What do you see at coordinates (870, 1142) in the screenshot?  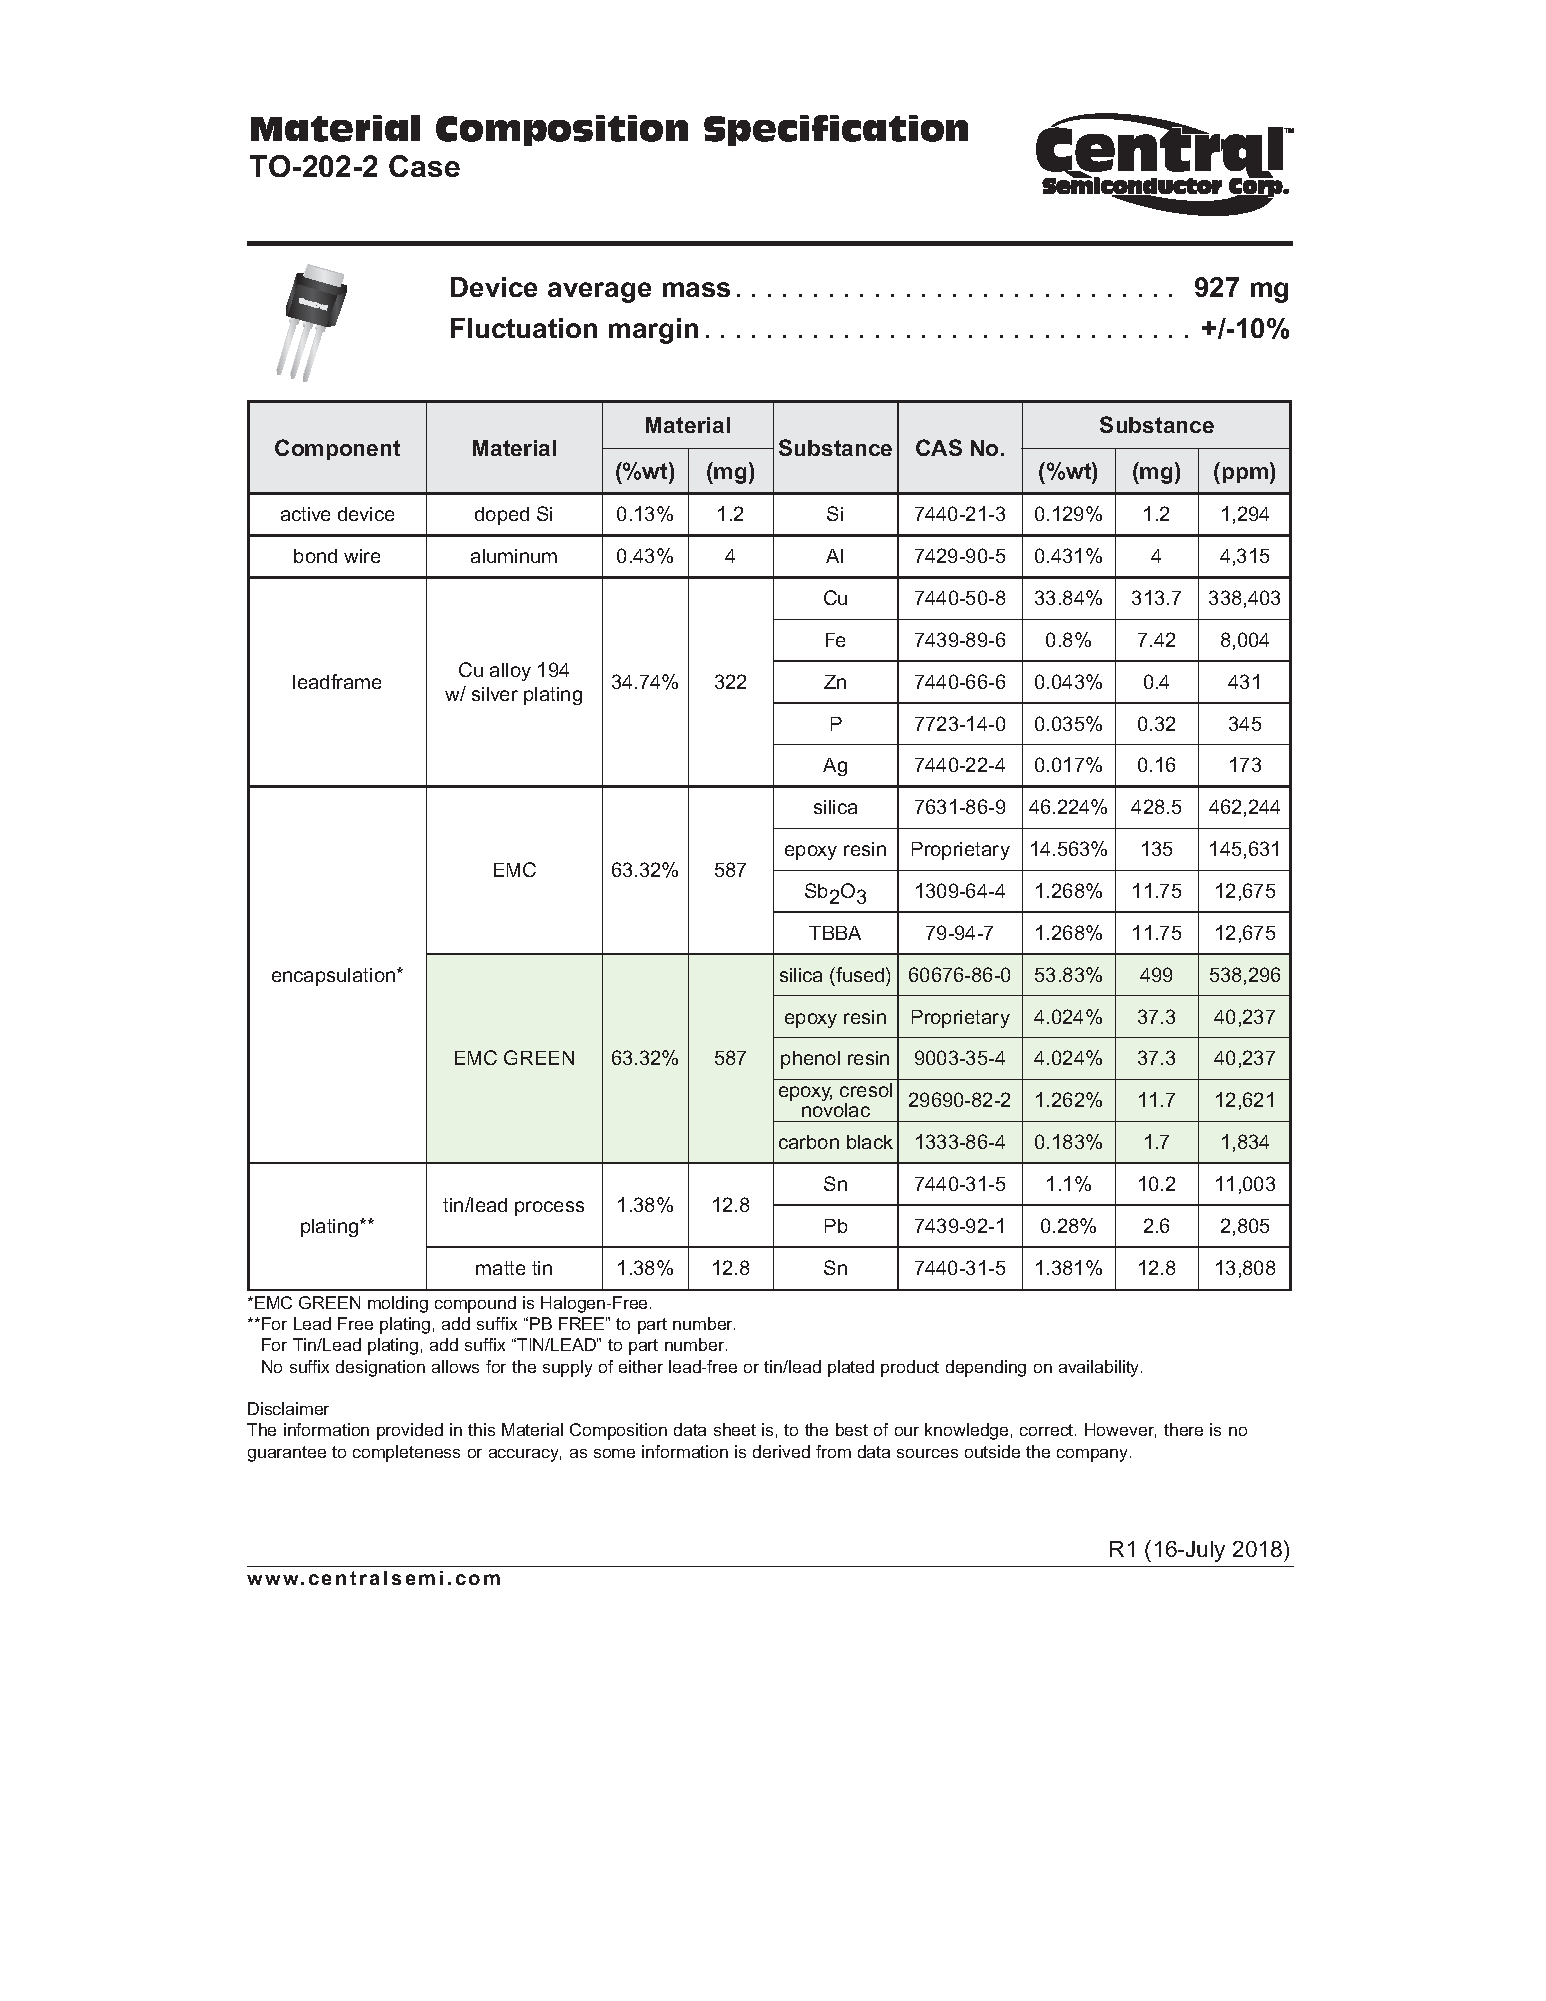 I see `black` at bounding box center [870, 1142].
